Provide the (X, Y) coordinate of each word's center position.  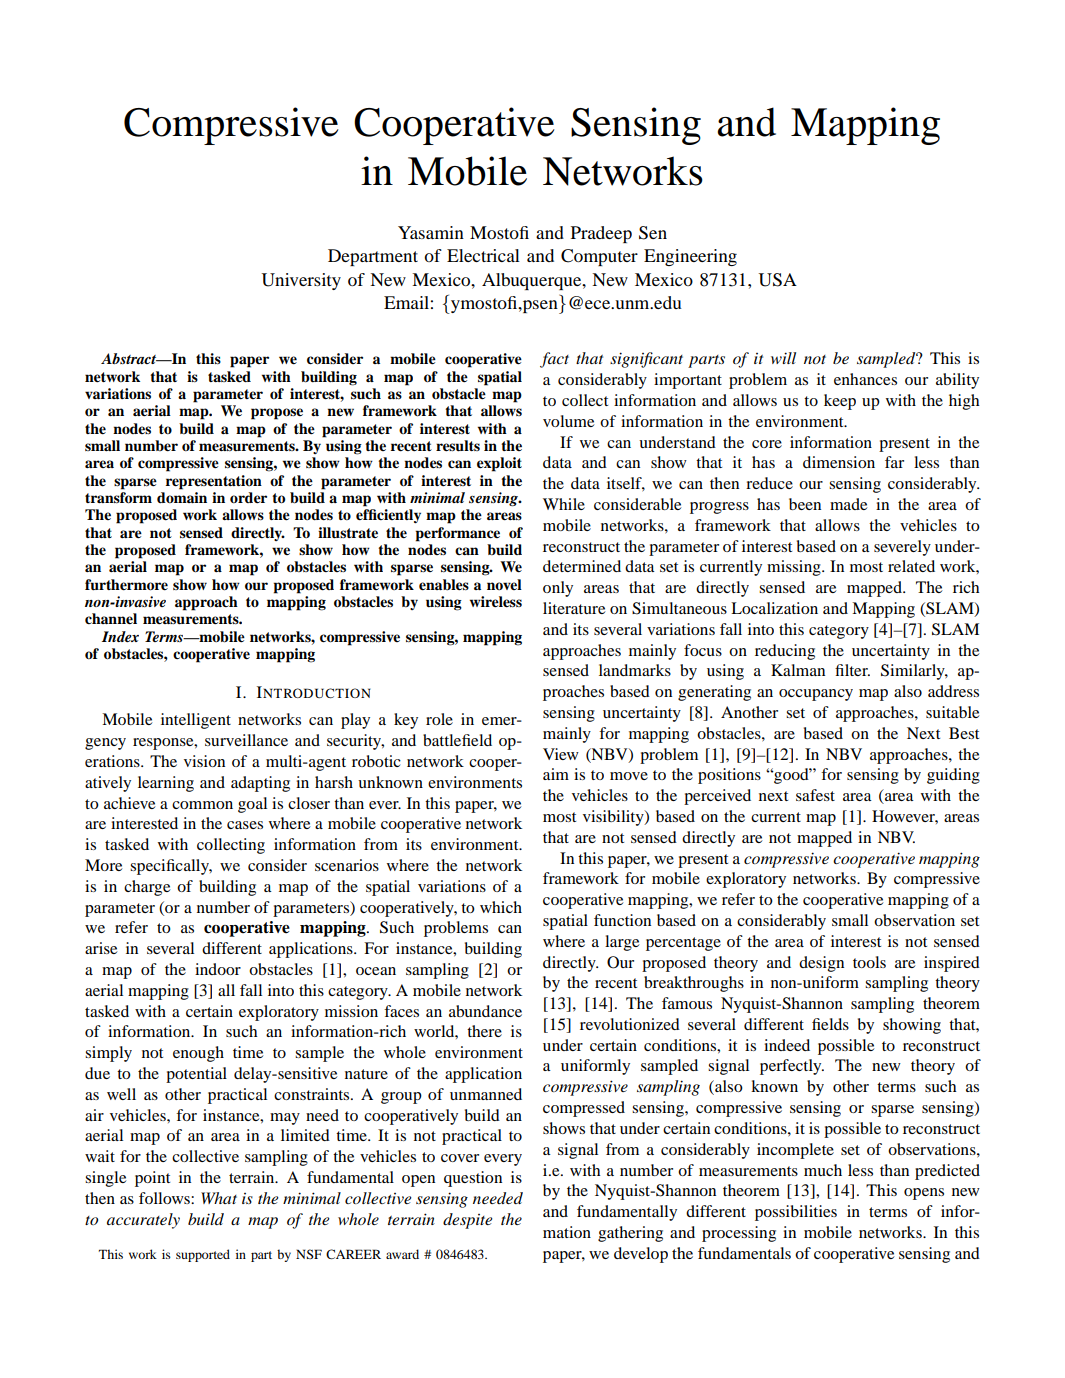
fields (830, 1024)
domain (182, 497)
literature (574, 608)
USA (778, 280)
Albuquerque (533, 281)
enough (198, 1054)
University (301, 281)
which (501, 907)
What (219, 1198)
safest (815, 795)
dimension (839, 462)
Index (120, 636)
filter (852, 670)
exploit (499, 464)
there (484, 1031)
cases (245, 825)
